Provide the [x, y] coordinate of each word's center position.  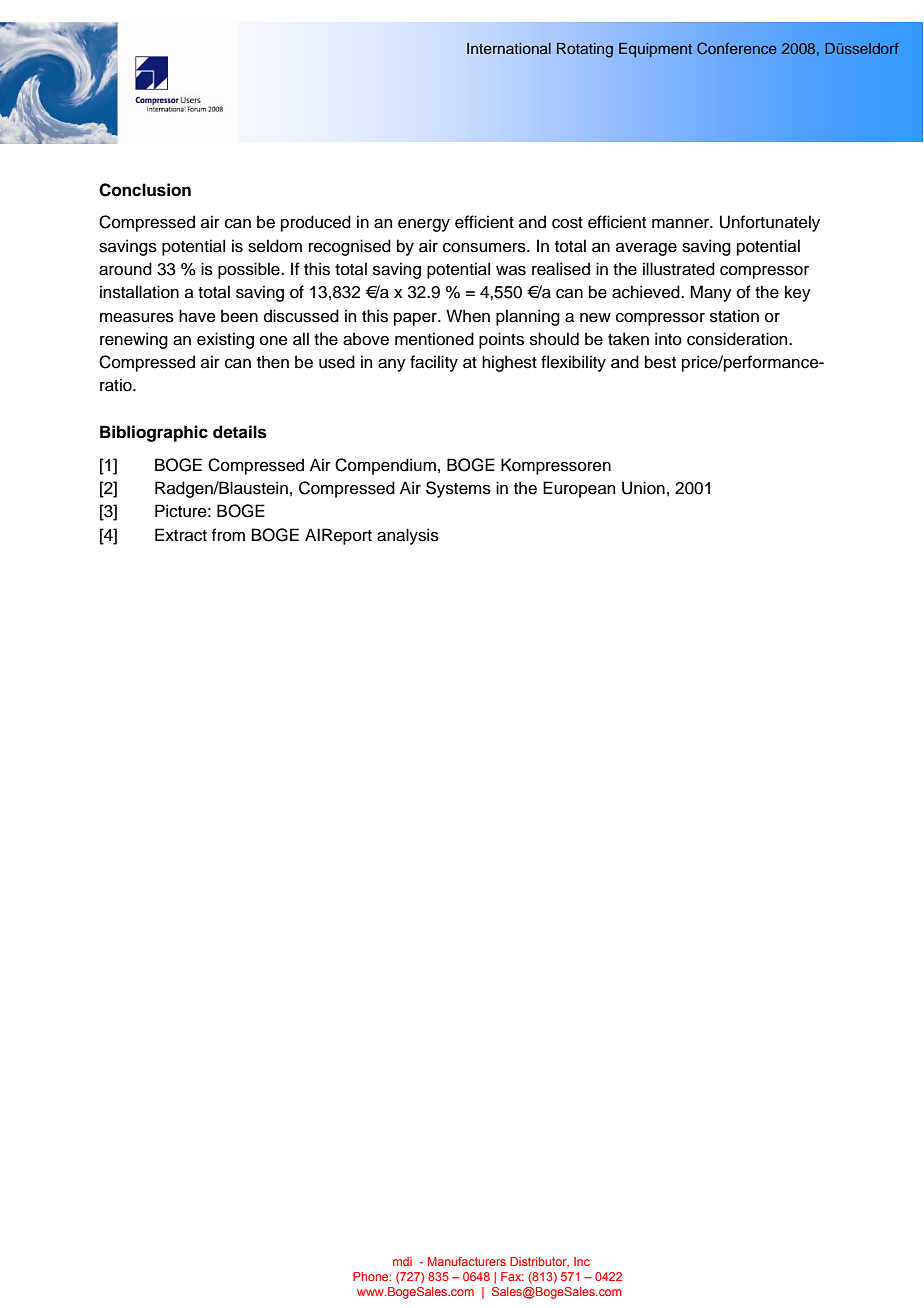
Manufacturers [467, 1261]
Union [643, 488]
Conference [737, 48]
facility [434, 363]
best [660, 362]
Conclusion [145, 190]
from [228, 535]
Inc [582, 1261]
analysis [408, 536]
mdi [402, 1261]
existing [225, 340]
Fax [512, 1276]
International [509, 49]
